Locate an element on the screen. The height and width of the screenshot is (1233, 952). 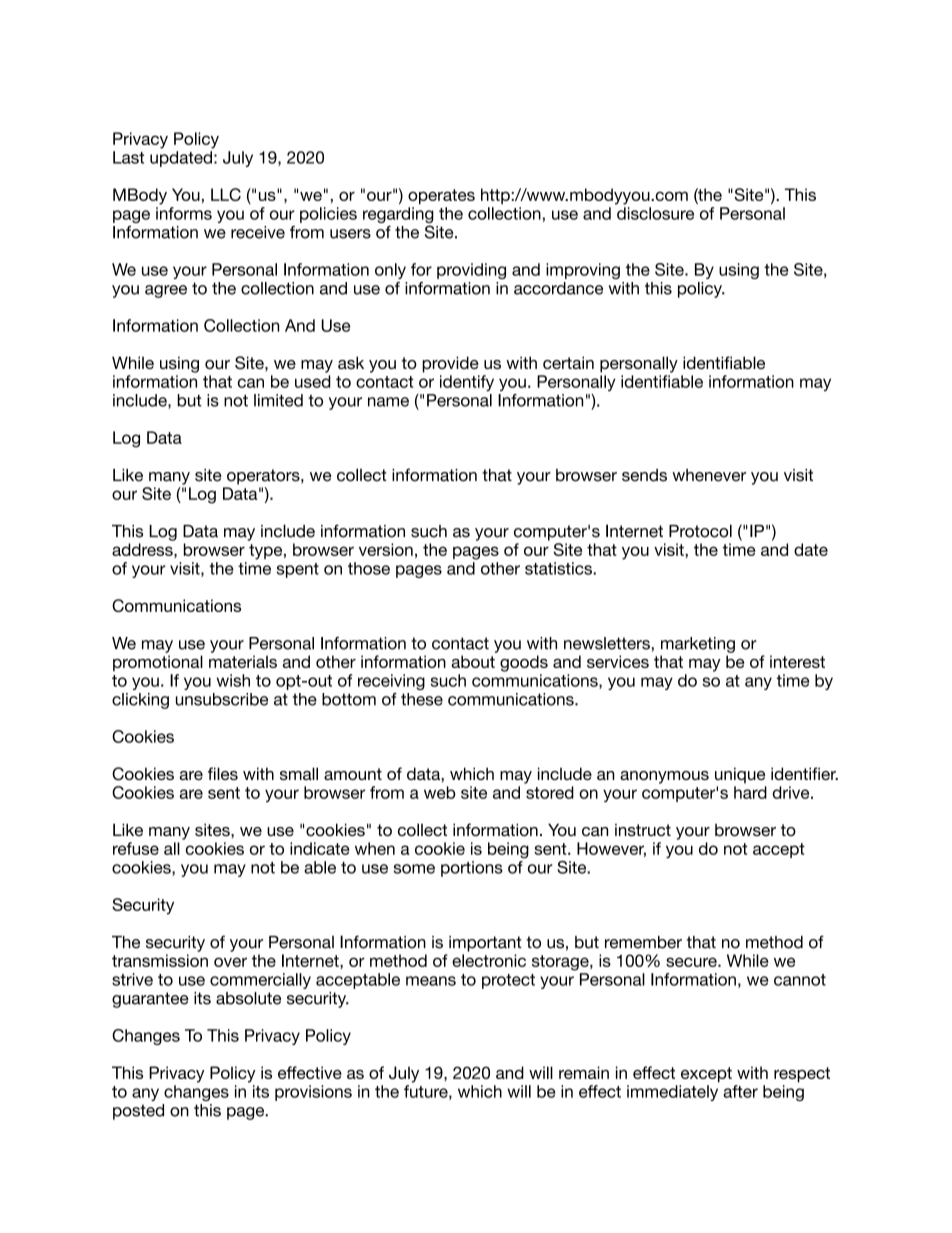
remain is located at coordinates (584, 1072).
